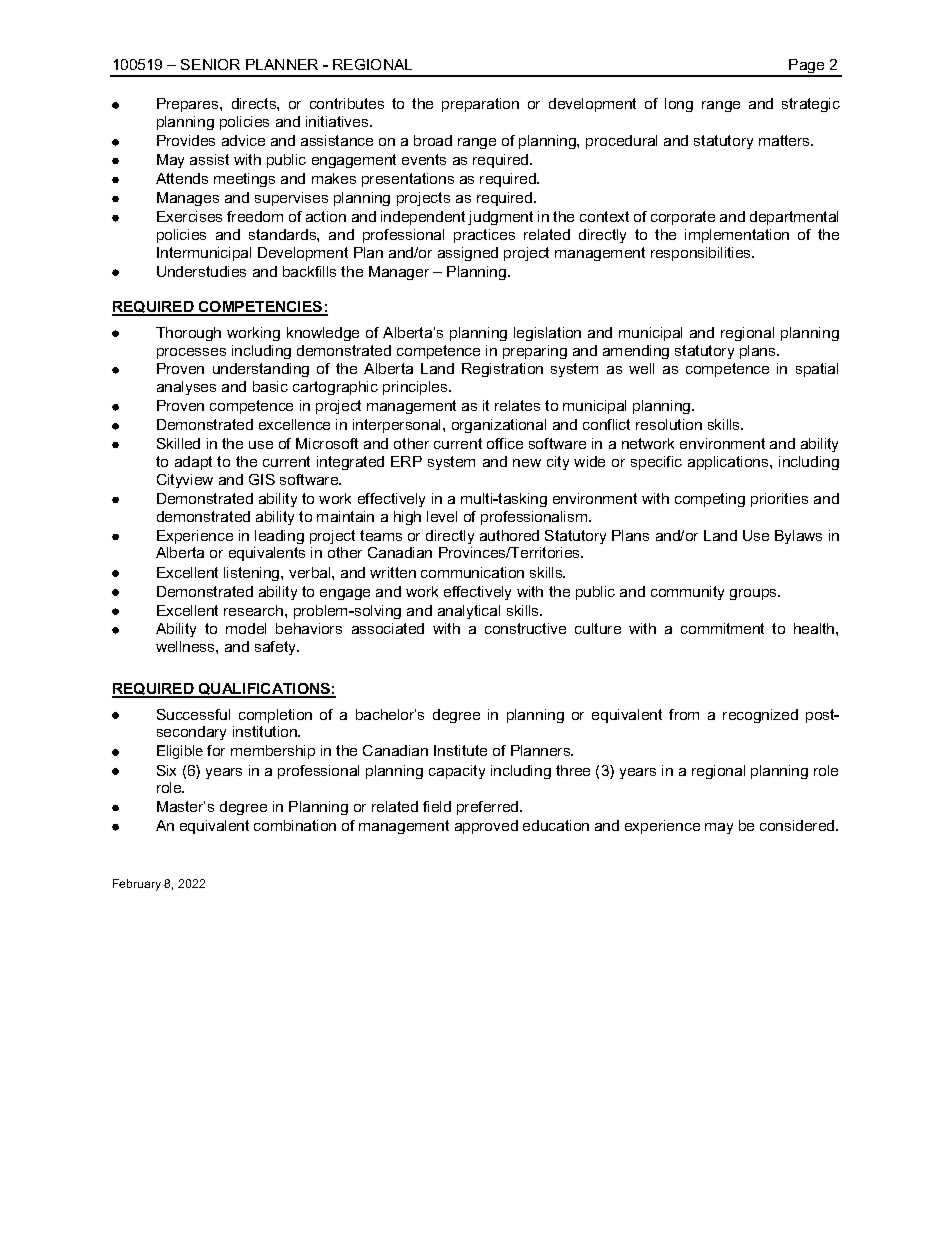 Image resolution: width=952 pixels, height=1233 pixels. What do you see at coordinates (679, 105) in the screenshot?
I see `long` at bounding box center [679, 105].
